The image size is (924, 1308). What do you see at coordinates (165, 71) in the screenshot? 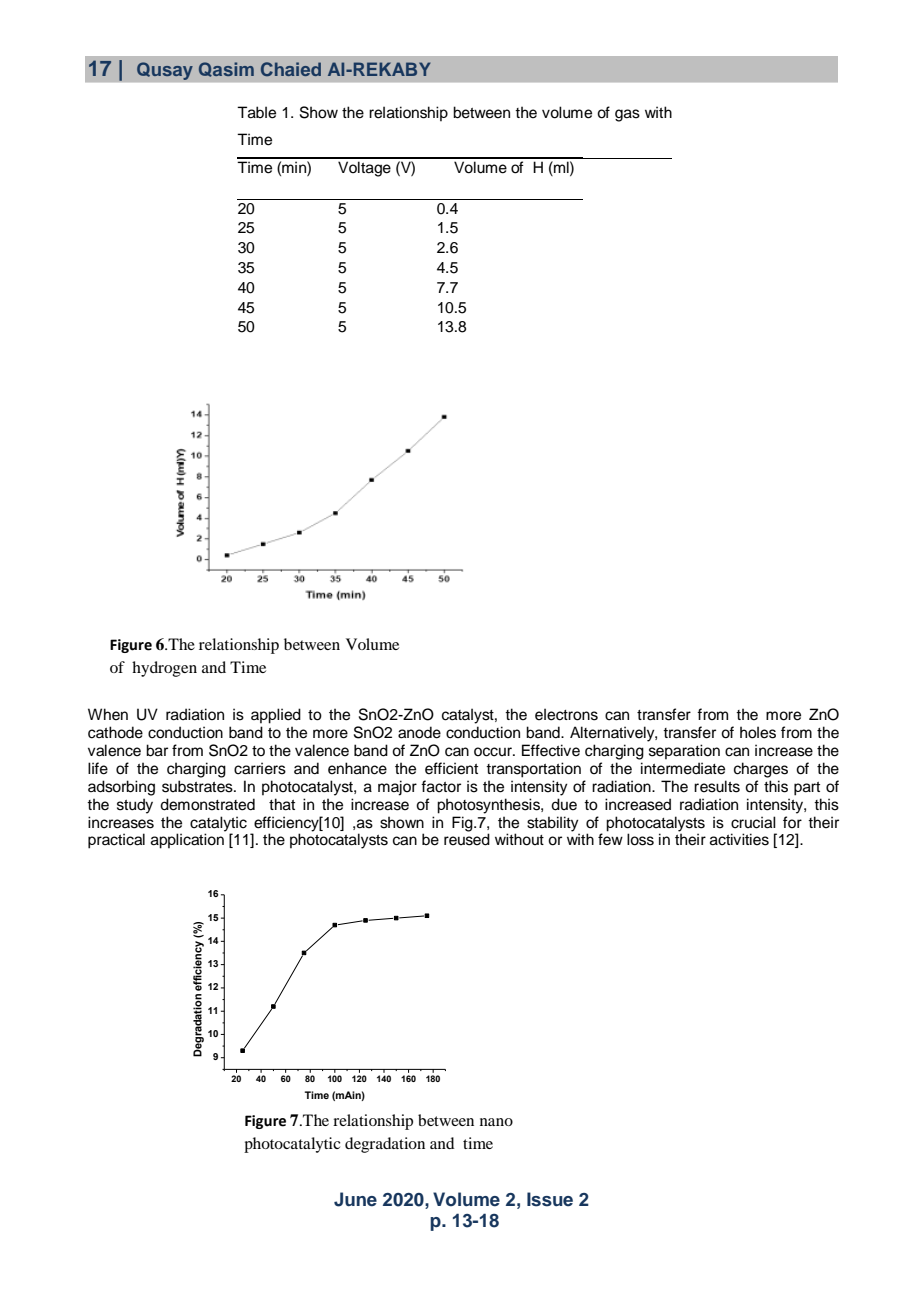
I see `Qusay` at bounding box center [165, 71].
